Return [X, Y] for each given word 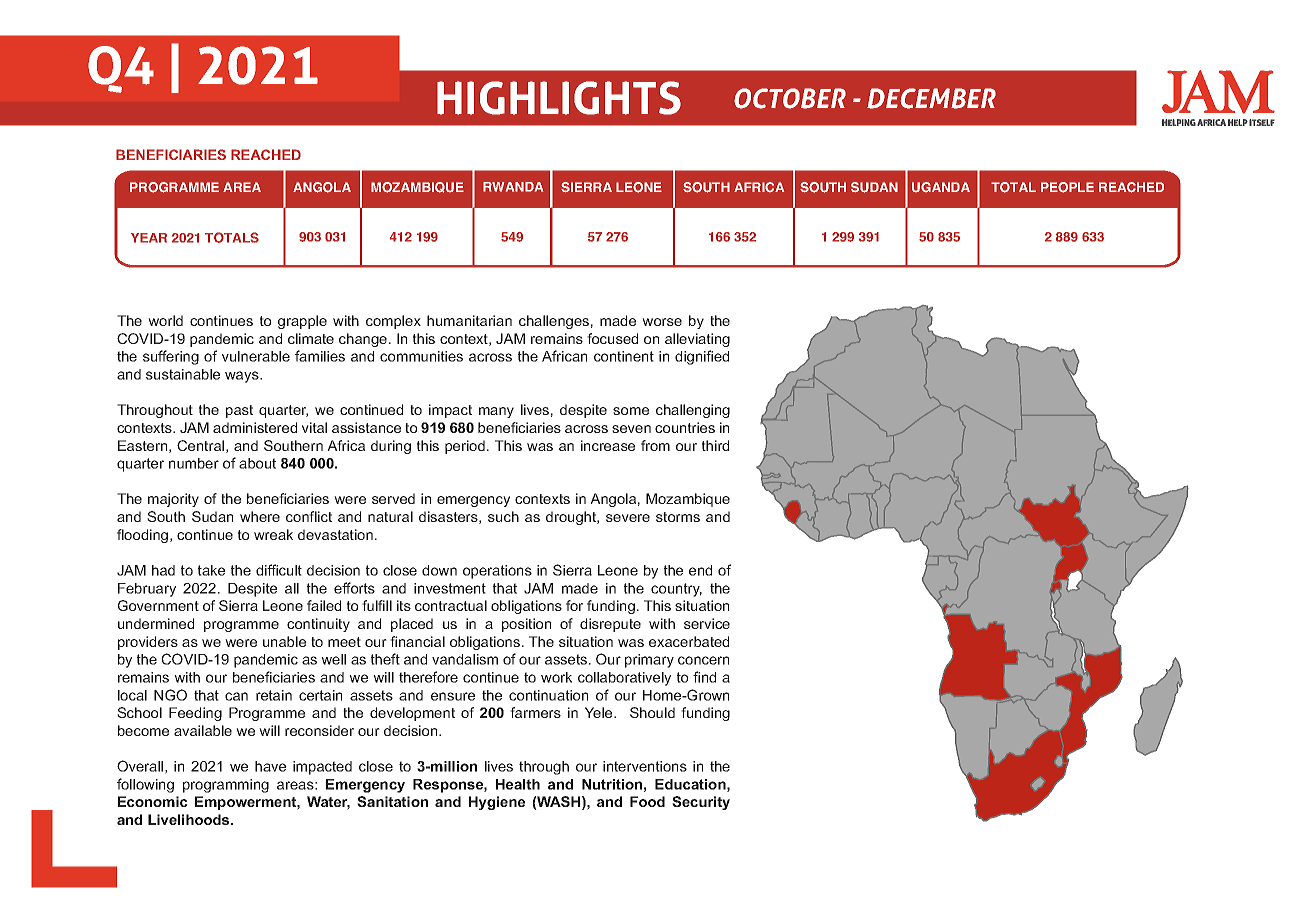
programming [226, 786]
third [715, 445]
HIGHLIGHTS [559, 98]
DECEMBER [931, 98]
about [257, 463]
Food [647, 801]
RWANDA [513, 187]
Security [701, 803]
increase [608, 445]
